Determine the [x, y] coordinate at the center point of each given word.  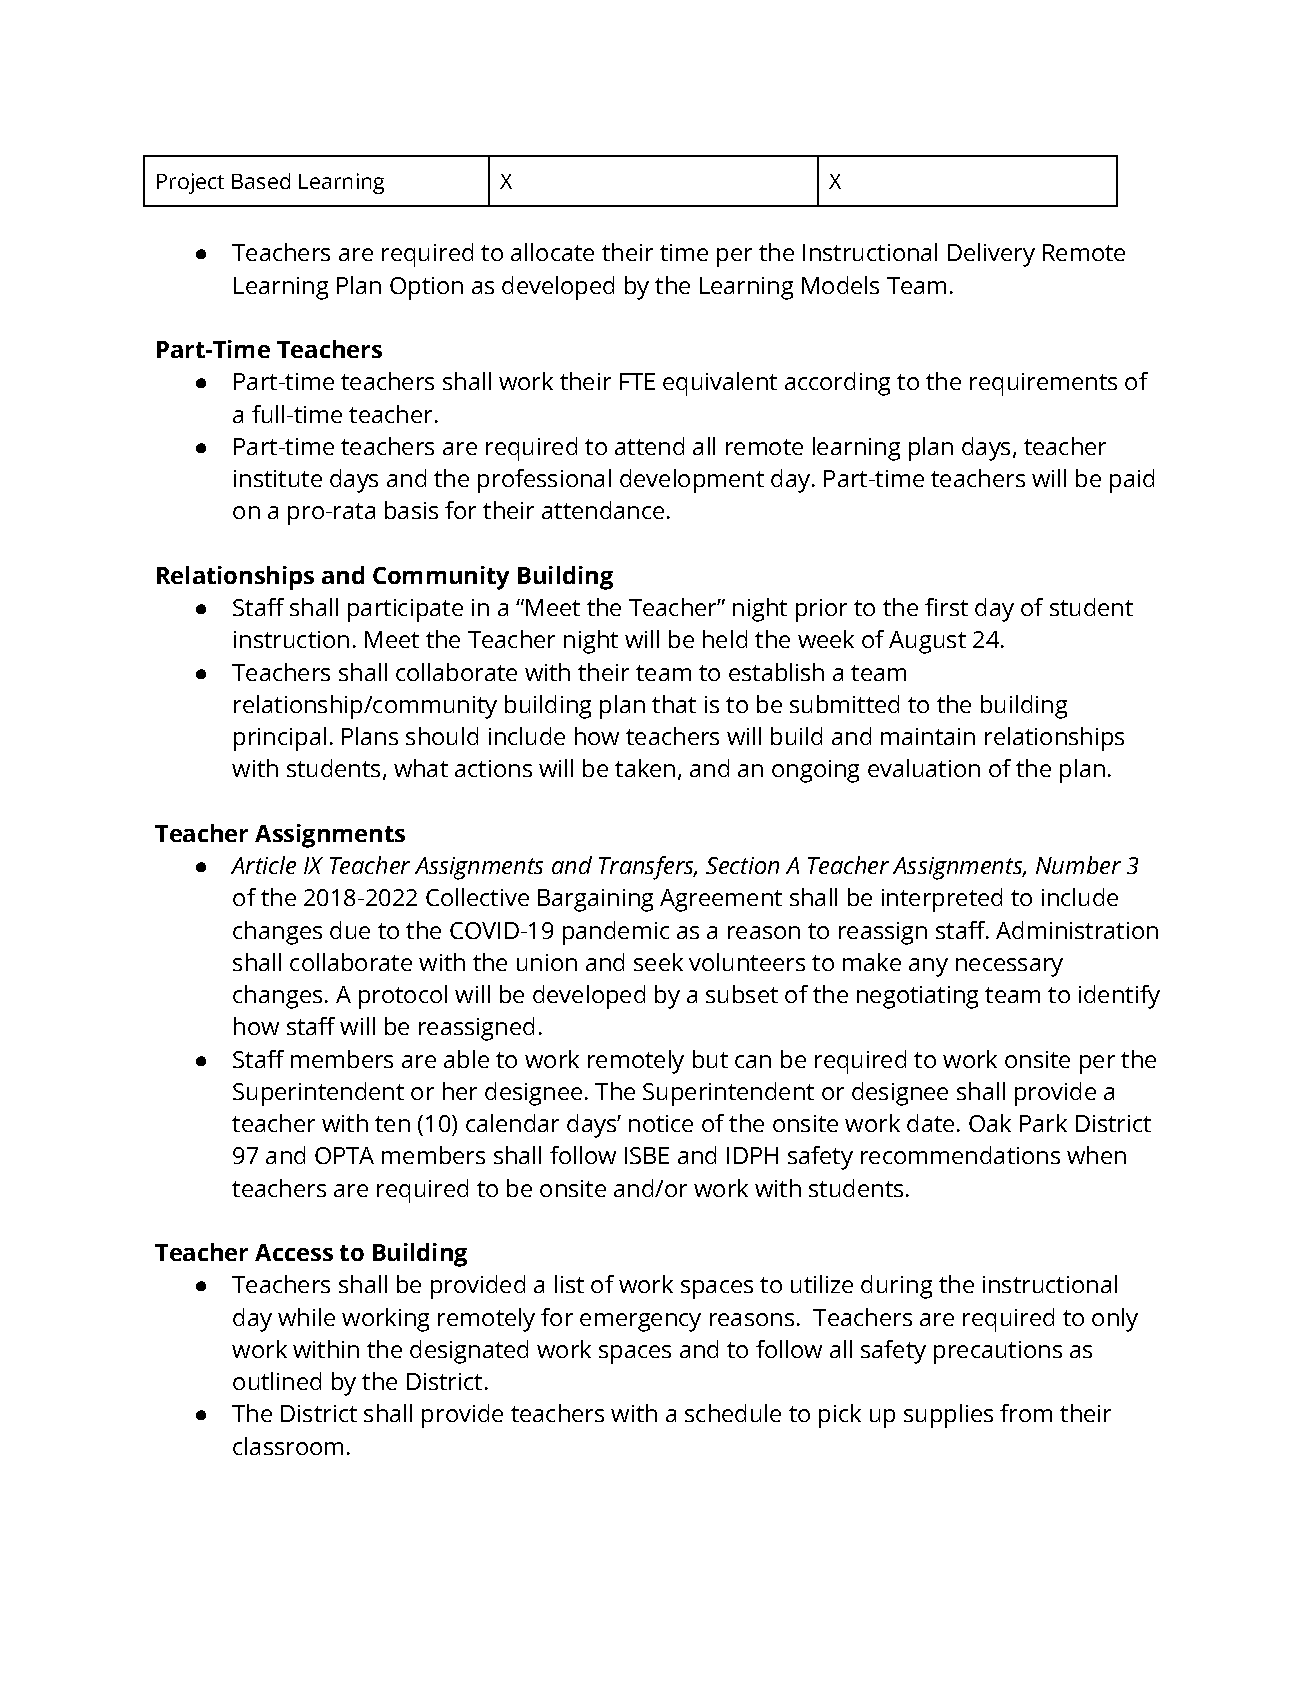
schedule [733, 1413]
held [725, 639]
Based [261, 181]
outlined [277, 1381]
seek [658, 962]
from [1026, 1413]
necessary [1009, 967]
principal [280, 739]
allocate [552, 252]
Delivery [991, 255]
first [946, 607]
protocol [403, 997]
